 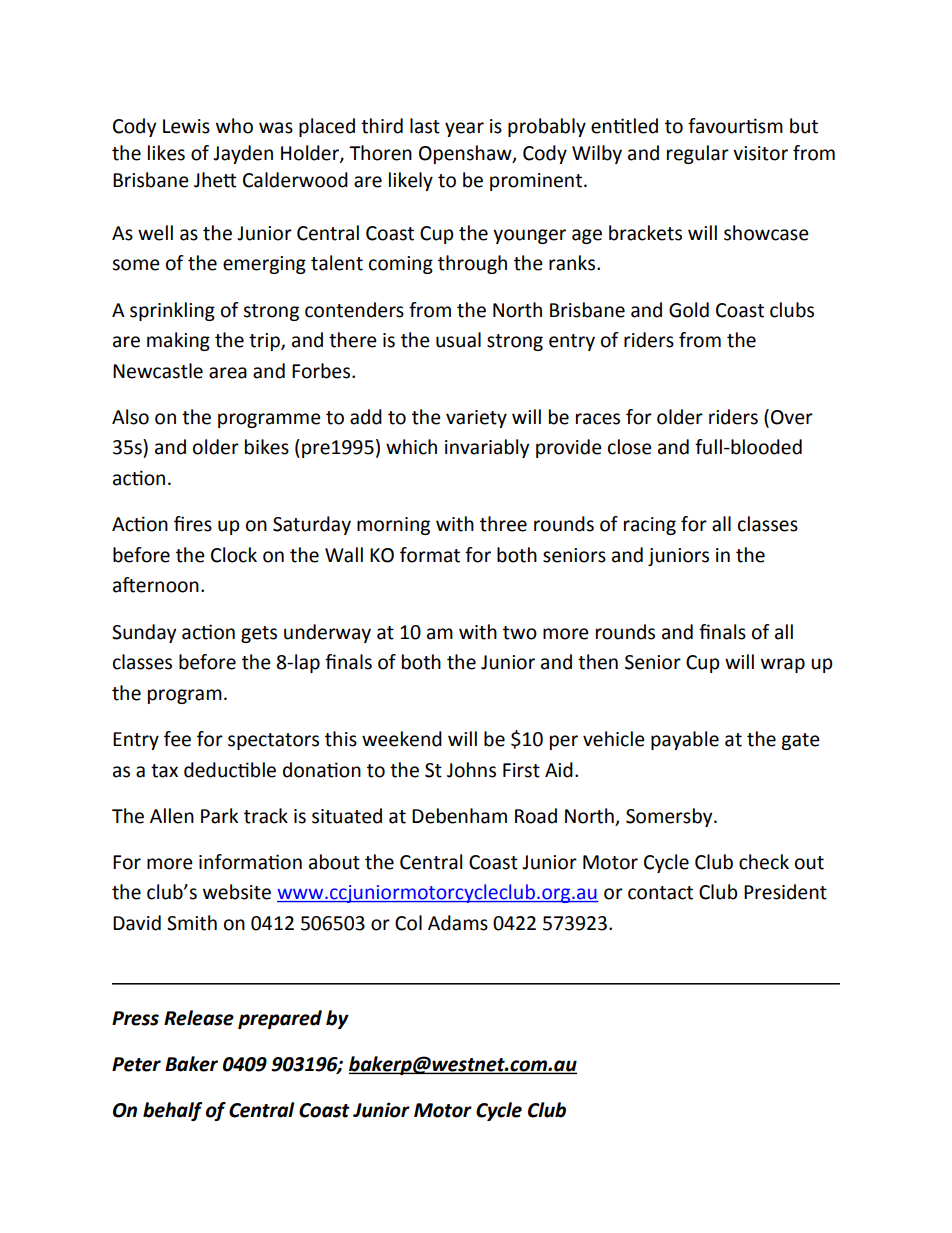 What do you see at coordinates (172, 1111) in the screenshot?
I see `behalf` at bounding box center [172, 1111].
